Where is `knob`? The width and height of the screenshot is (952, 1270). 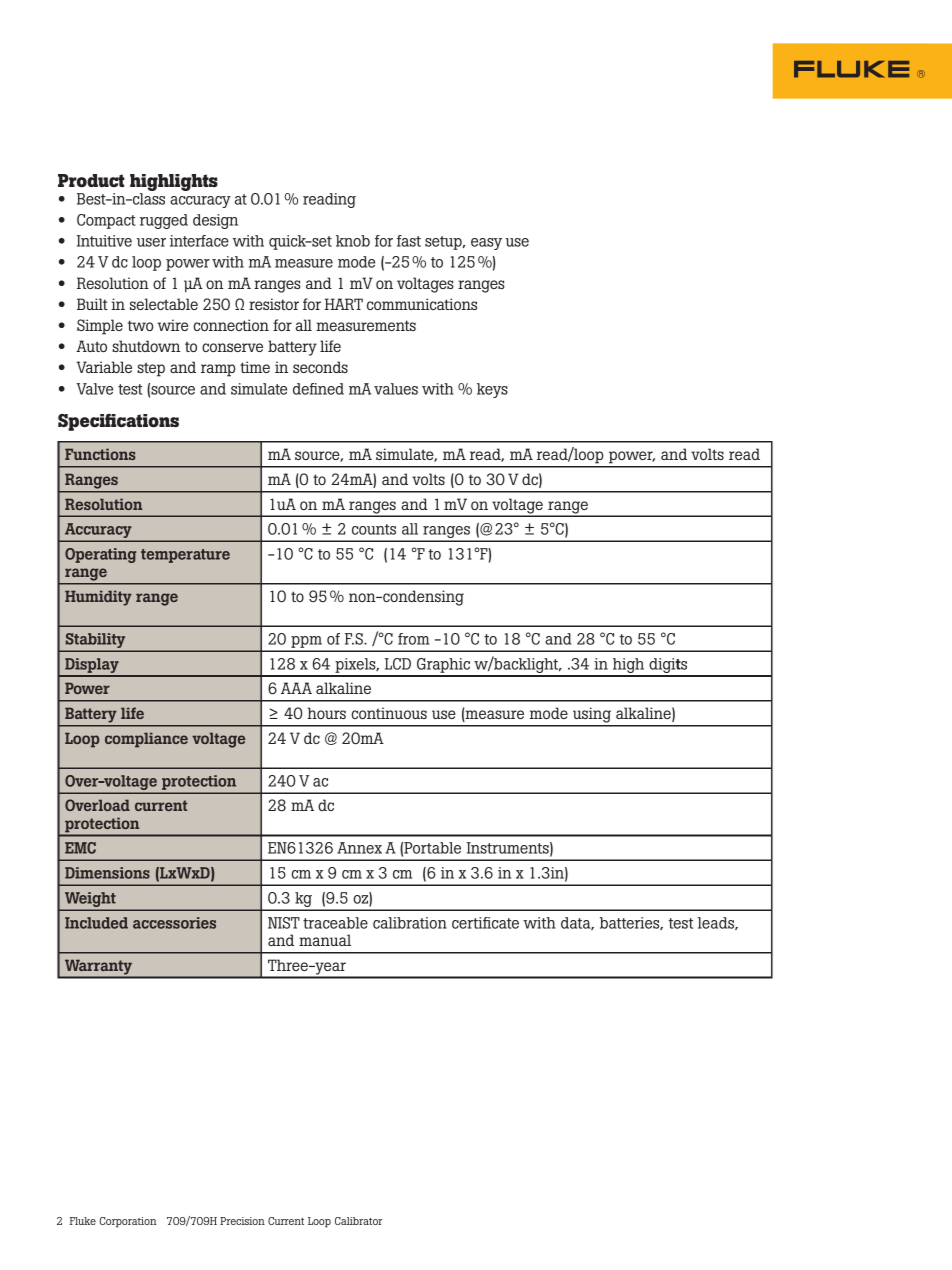
knob is located at coordinates (353, 241).
